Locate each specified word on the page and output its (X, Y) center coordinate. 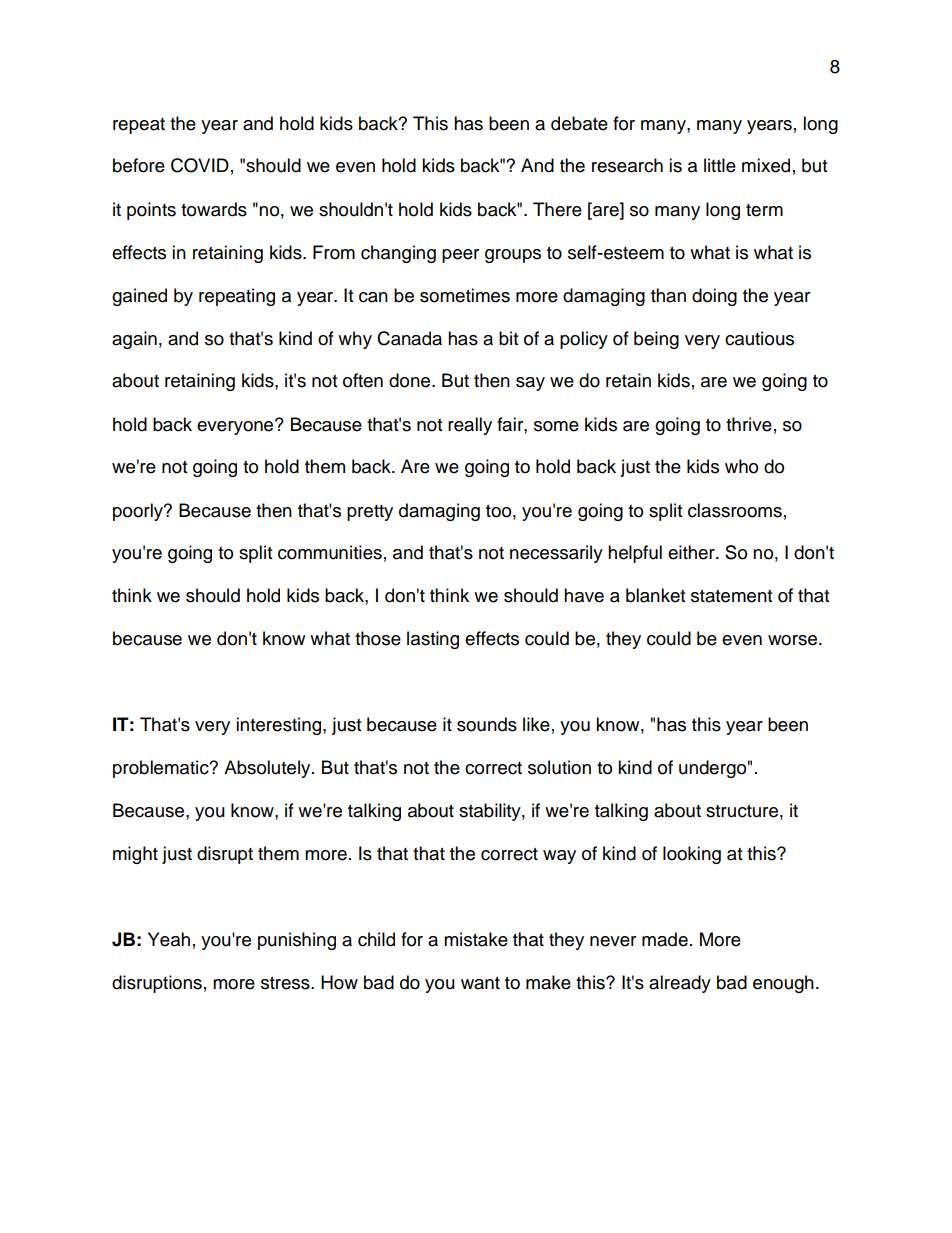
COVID (200, 165)
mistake (476, 939)
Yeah (169, 939)
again (134, 340)
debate (579, 123)
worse (792, 640)
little (720, 165)
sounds (487, 724)
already (680, 984)
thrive (749, 424)
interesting (280, 726)
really (470, 426)
